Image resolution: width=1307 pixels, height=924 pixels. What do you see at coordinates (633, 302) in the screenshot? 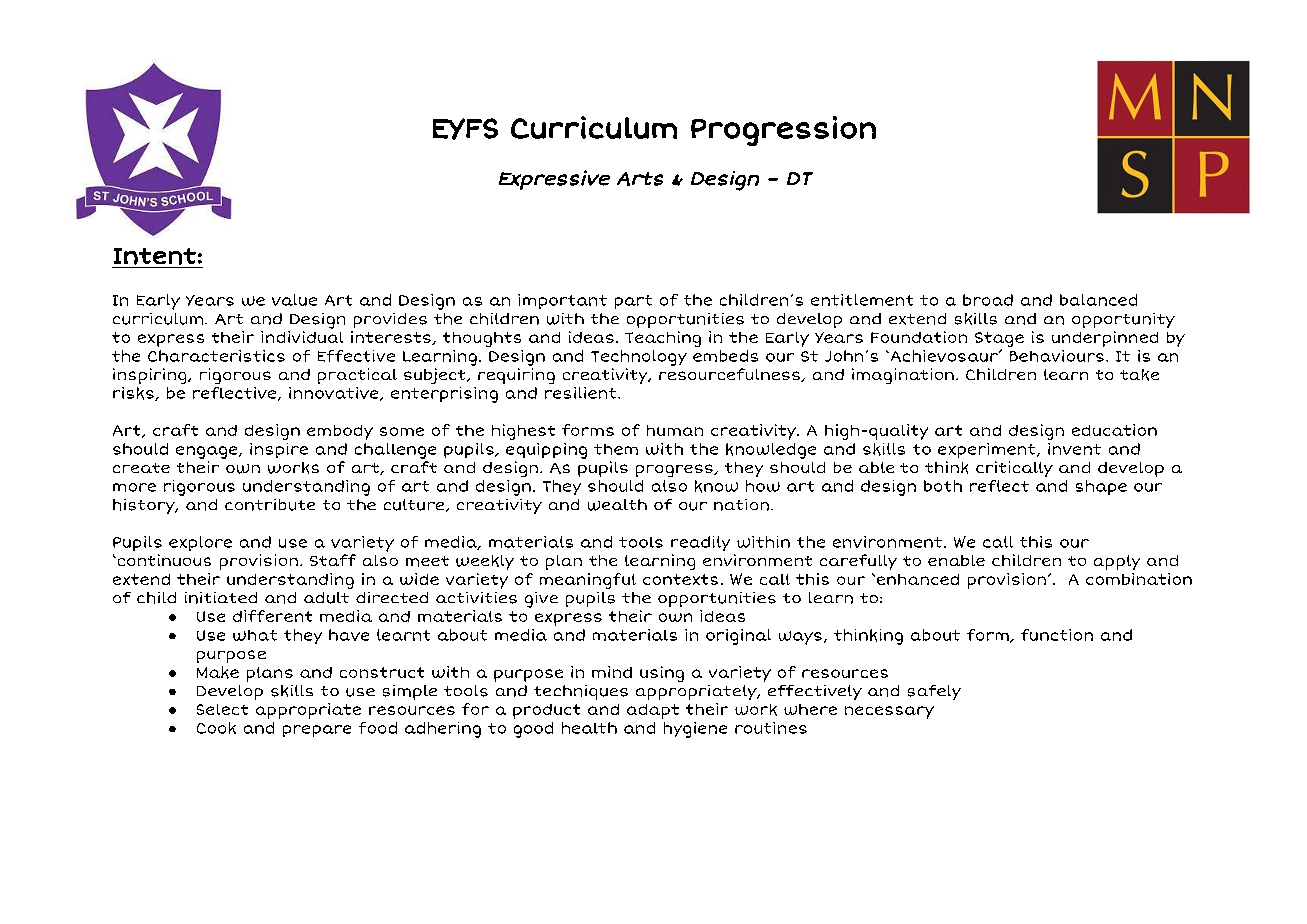
I see `part` at bounding box center [633, 302].
